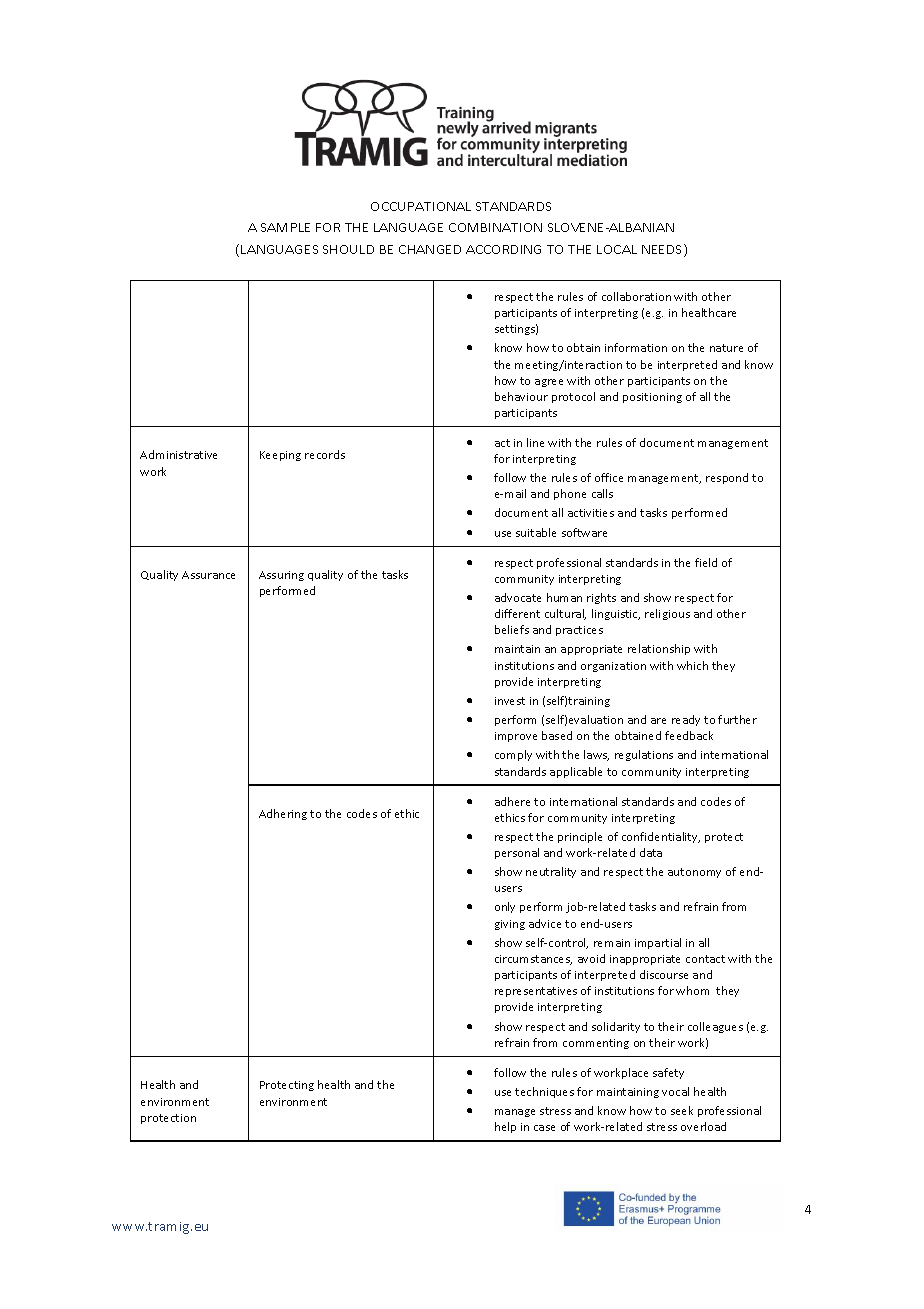 The width and height of the page is (924, 1309). What do you see at coordinates (505, 1127) in the page?
I see `help` at bounding box center [505, 1127].
